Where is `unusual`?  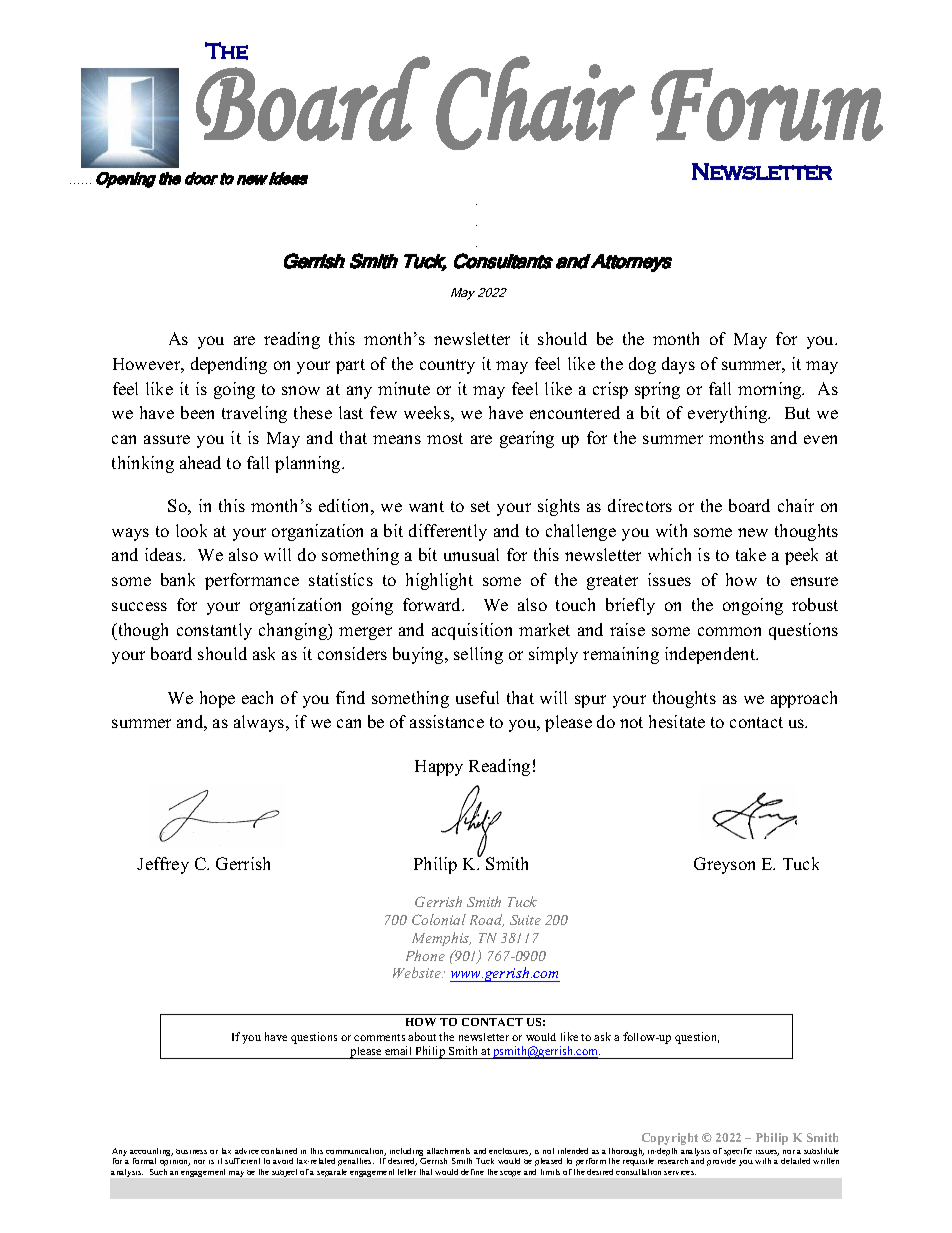 unusual is located at coordinates (471, 554).
